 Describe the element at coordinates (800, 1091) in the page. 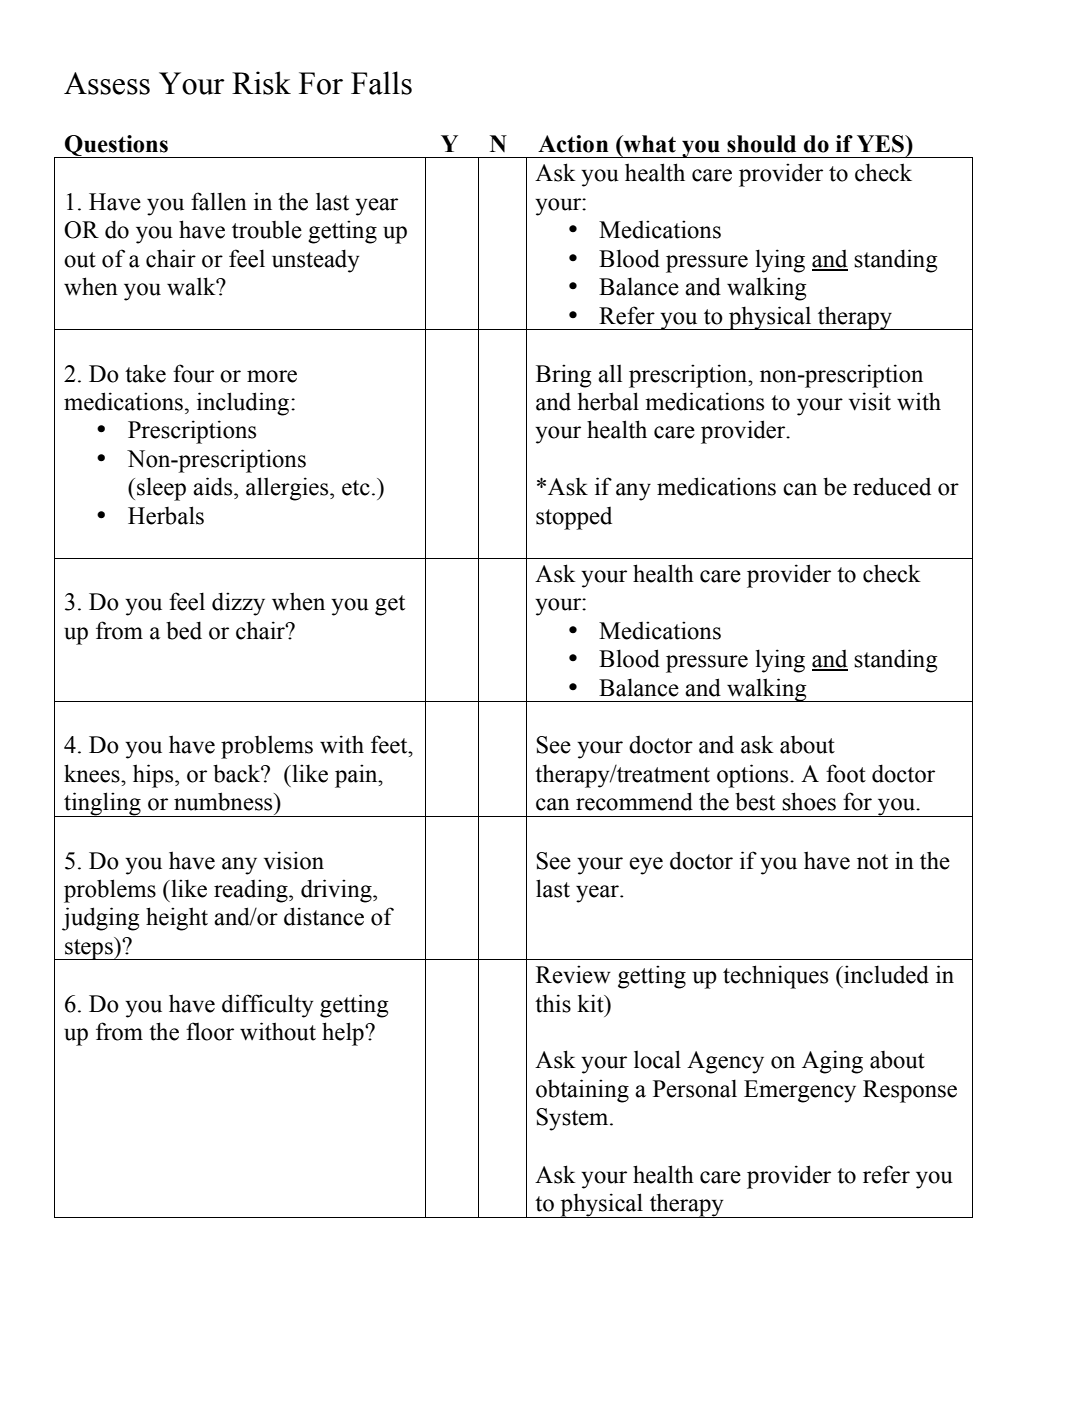

I see `Emergency` at that location.
